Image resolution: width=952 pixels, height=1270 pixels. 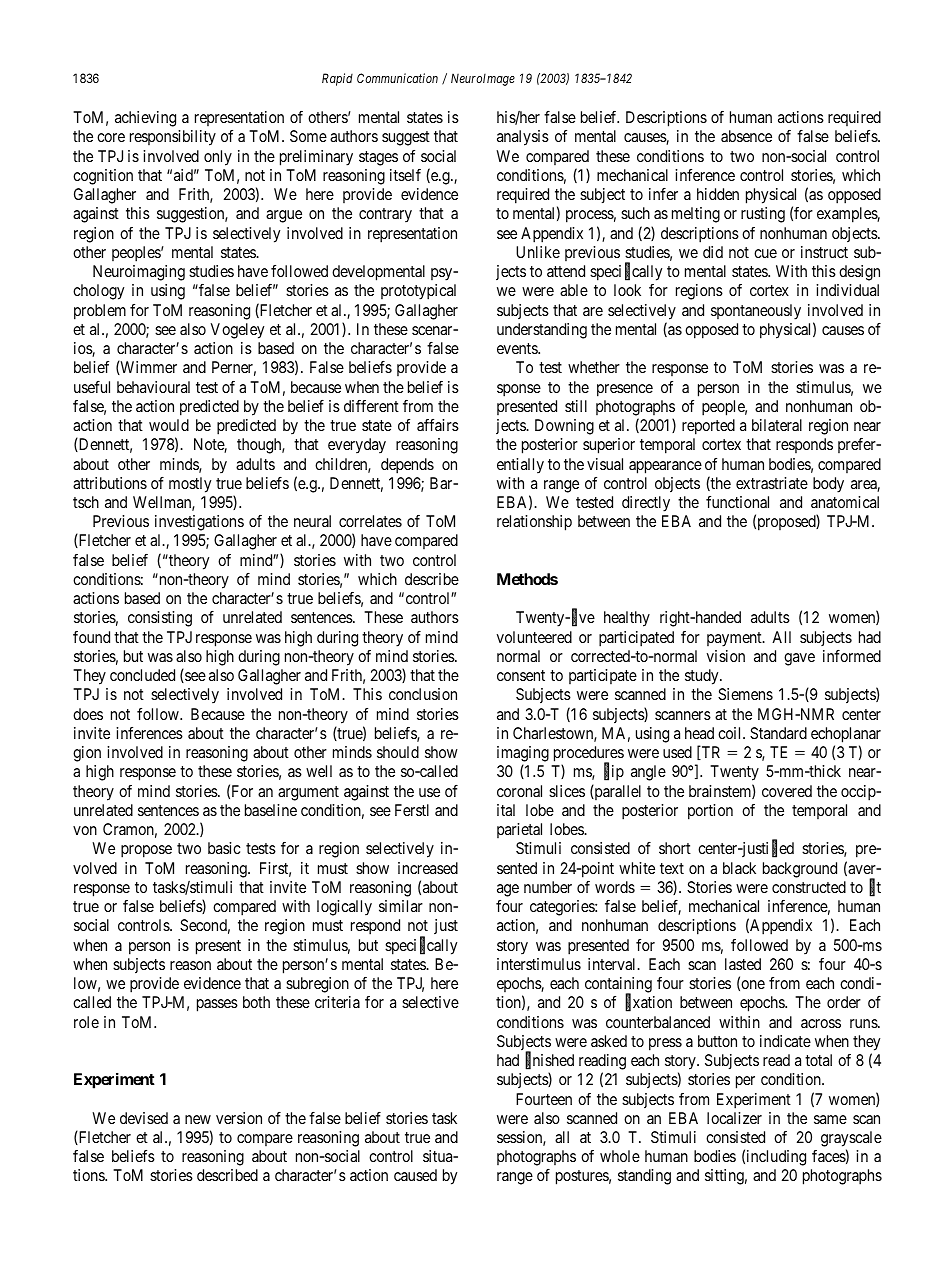 What do you see at coordinates (787, 791) in the screenshot?
I see `covered` at bounding box center [787, 791].
